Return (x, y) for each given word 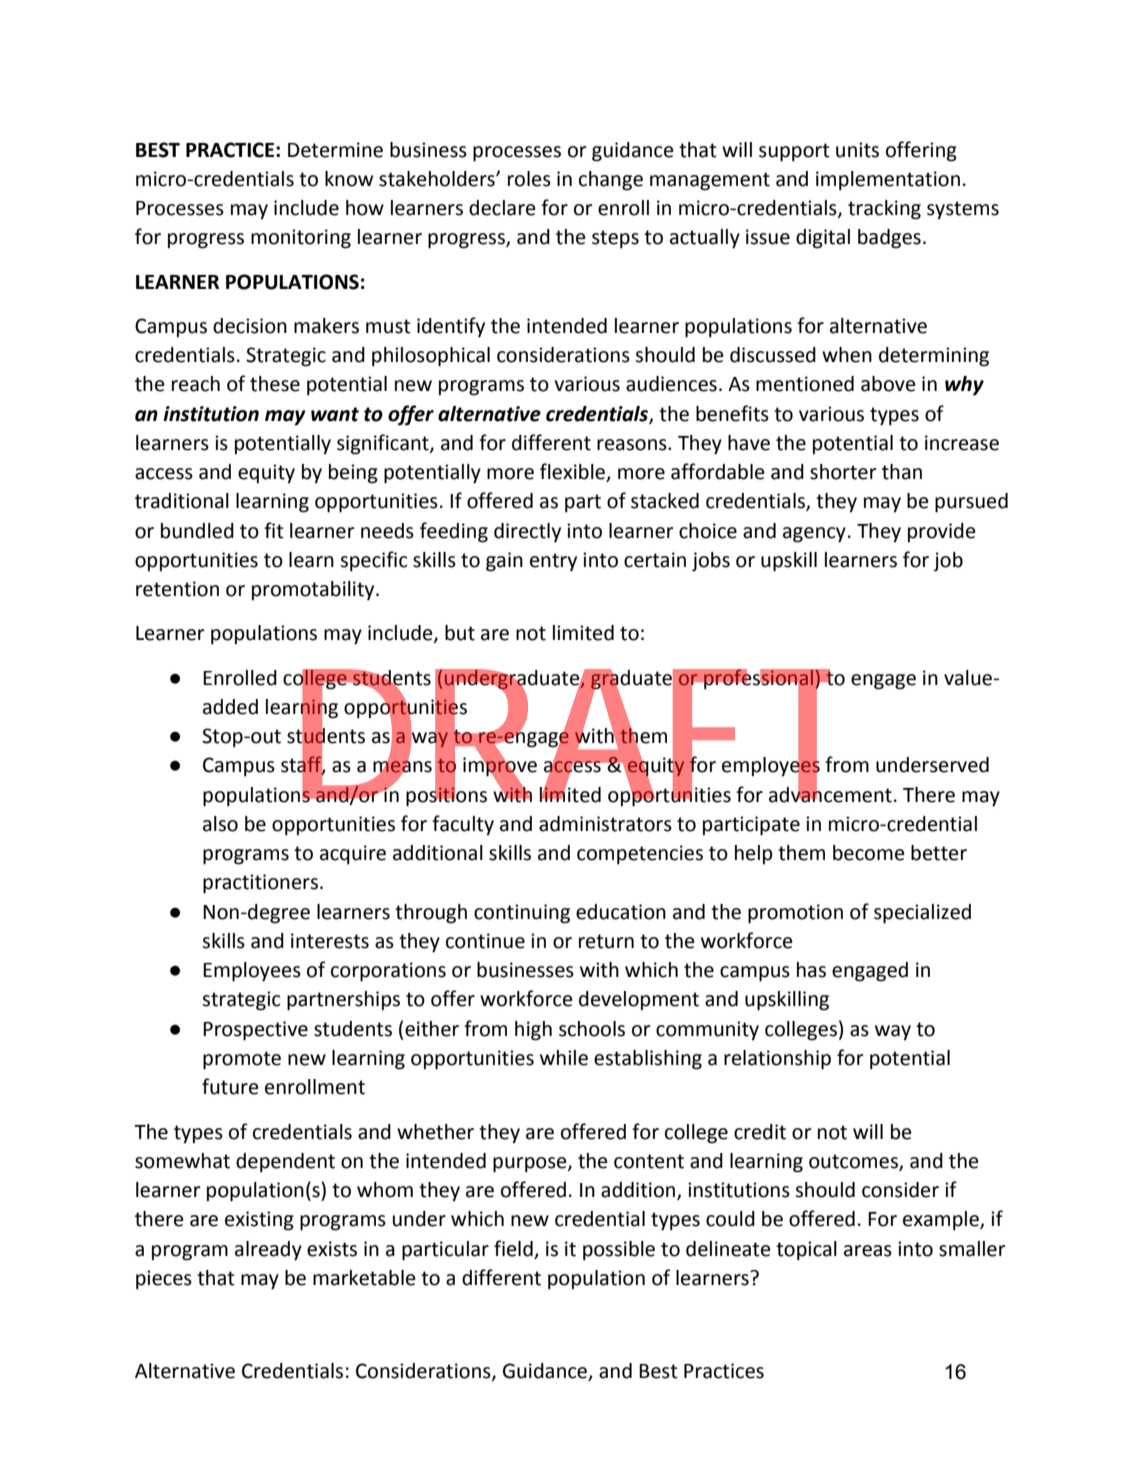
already (268, 1251)
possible (619, 1251)
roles (529, 179)
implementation (888, 181)
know (349, 179)
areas (868, 1251)
